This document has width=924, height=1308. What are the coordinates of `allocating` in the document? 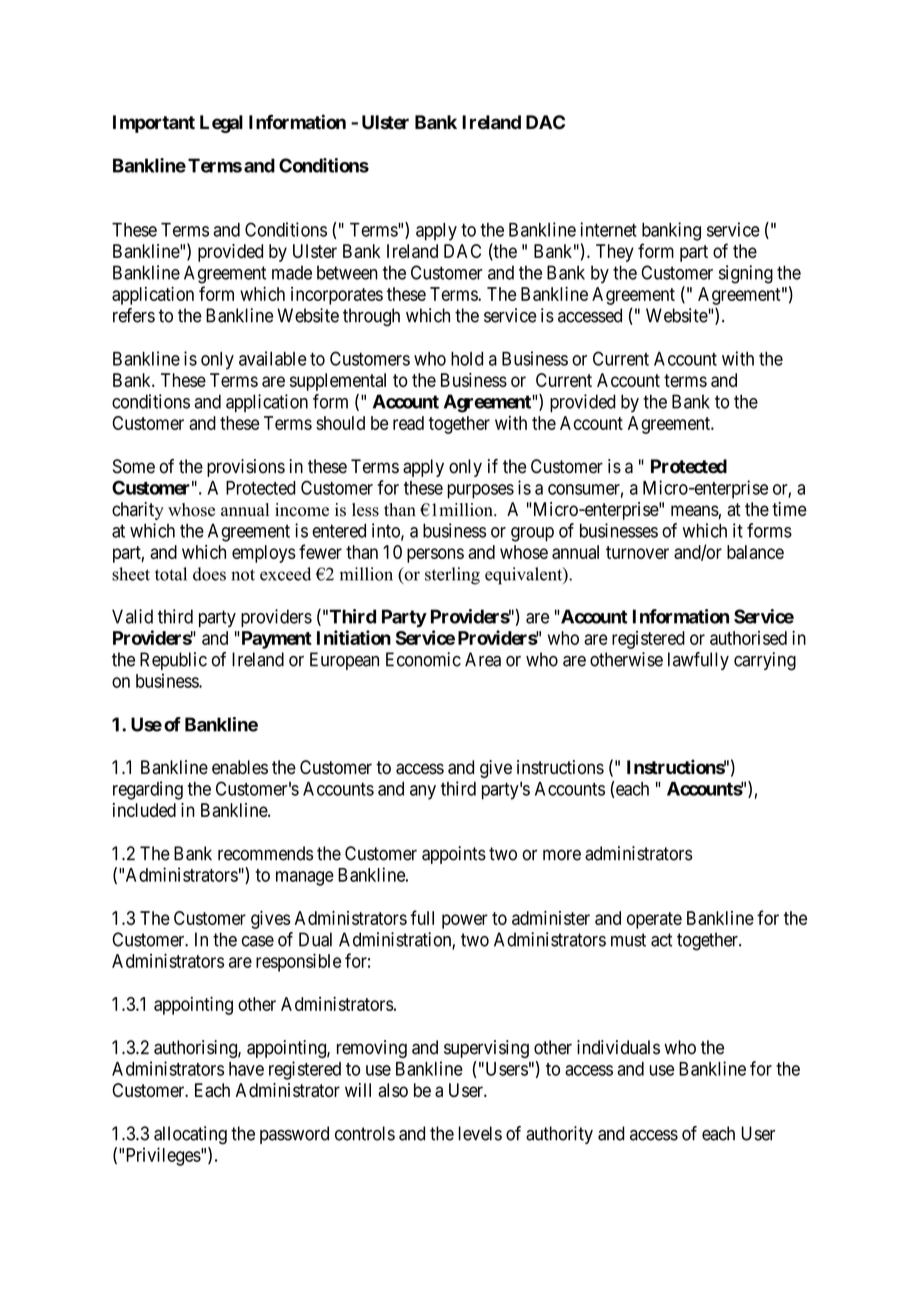 It's located at (190, 1135).
